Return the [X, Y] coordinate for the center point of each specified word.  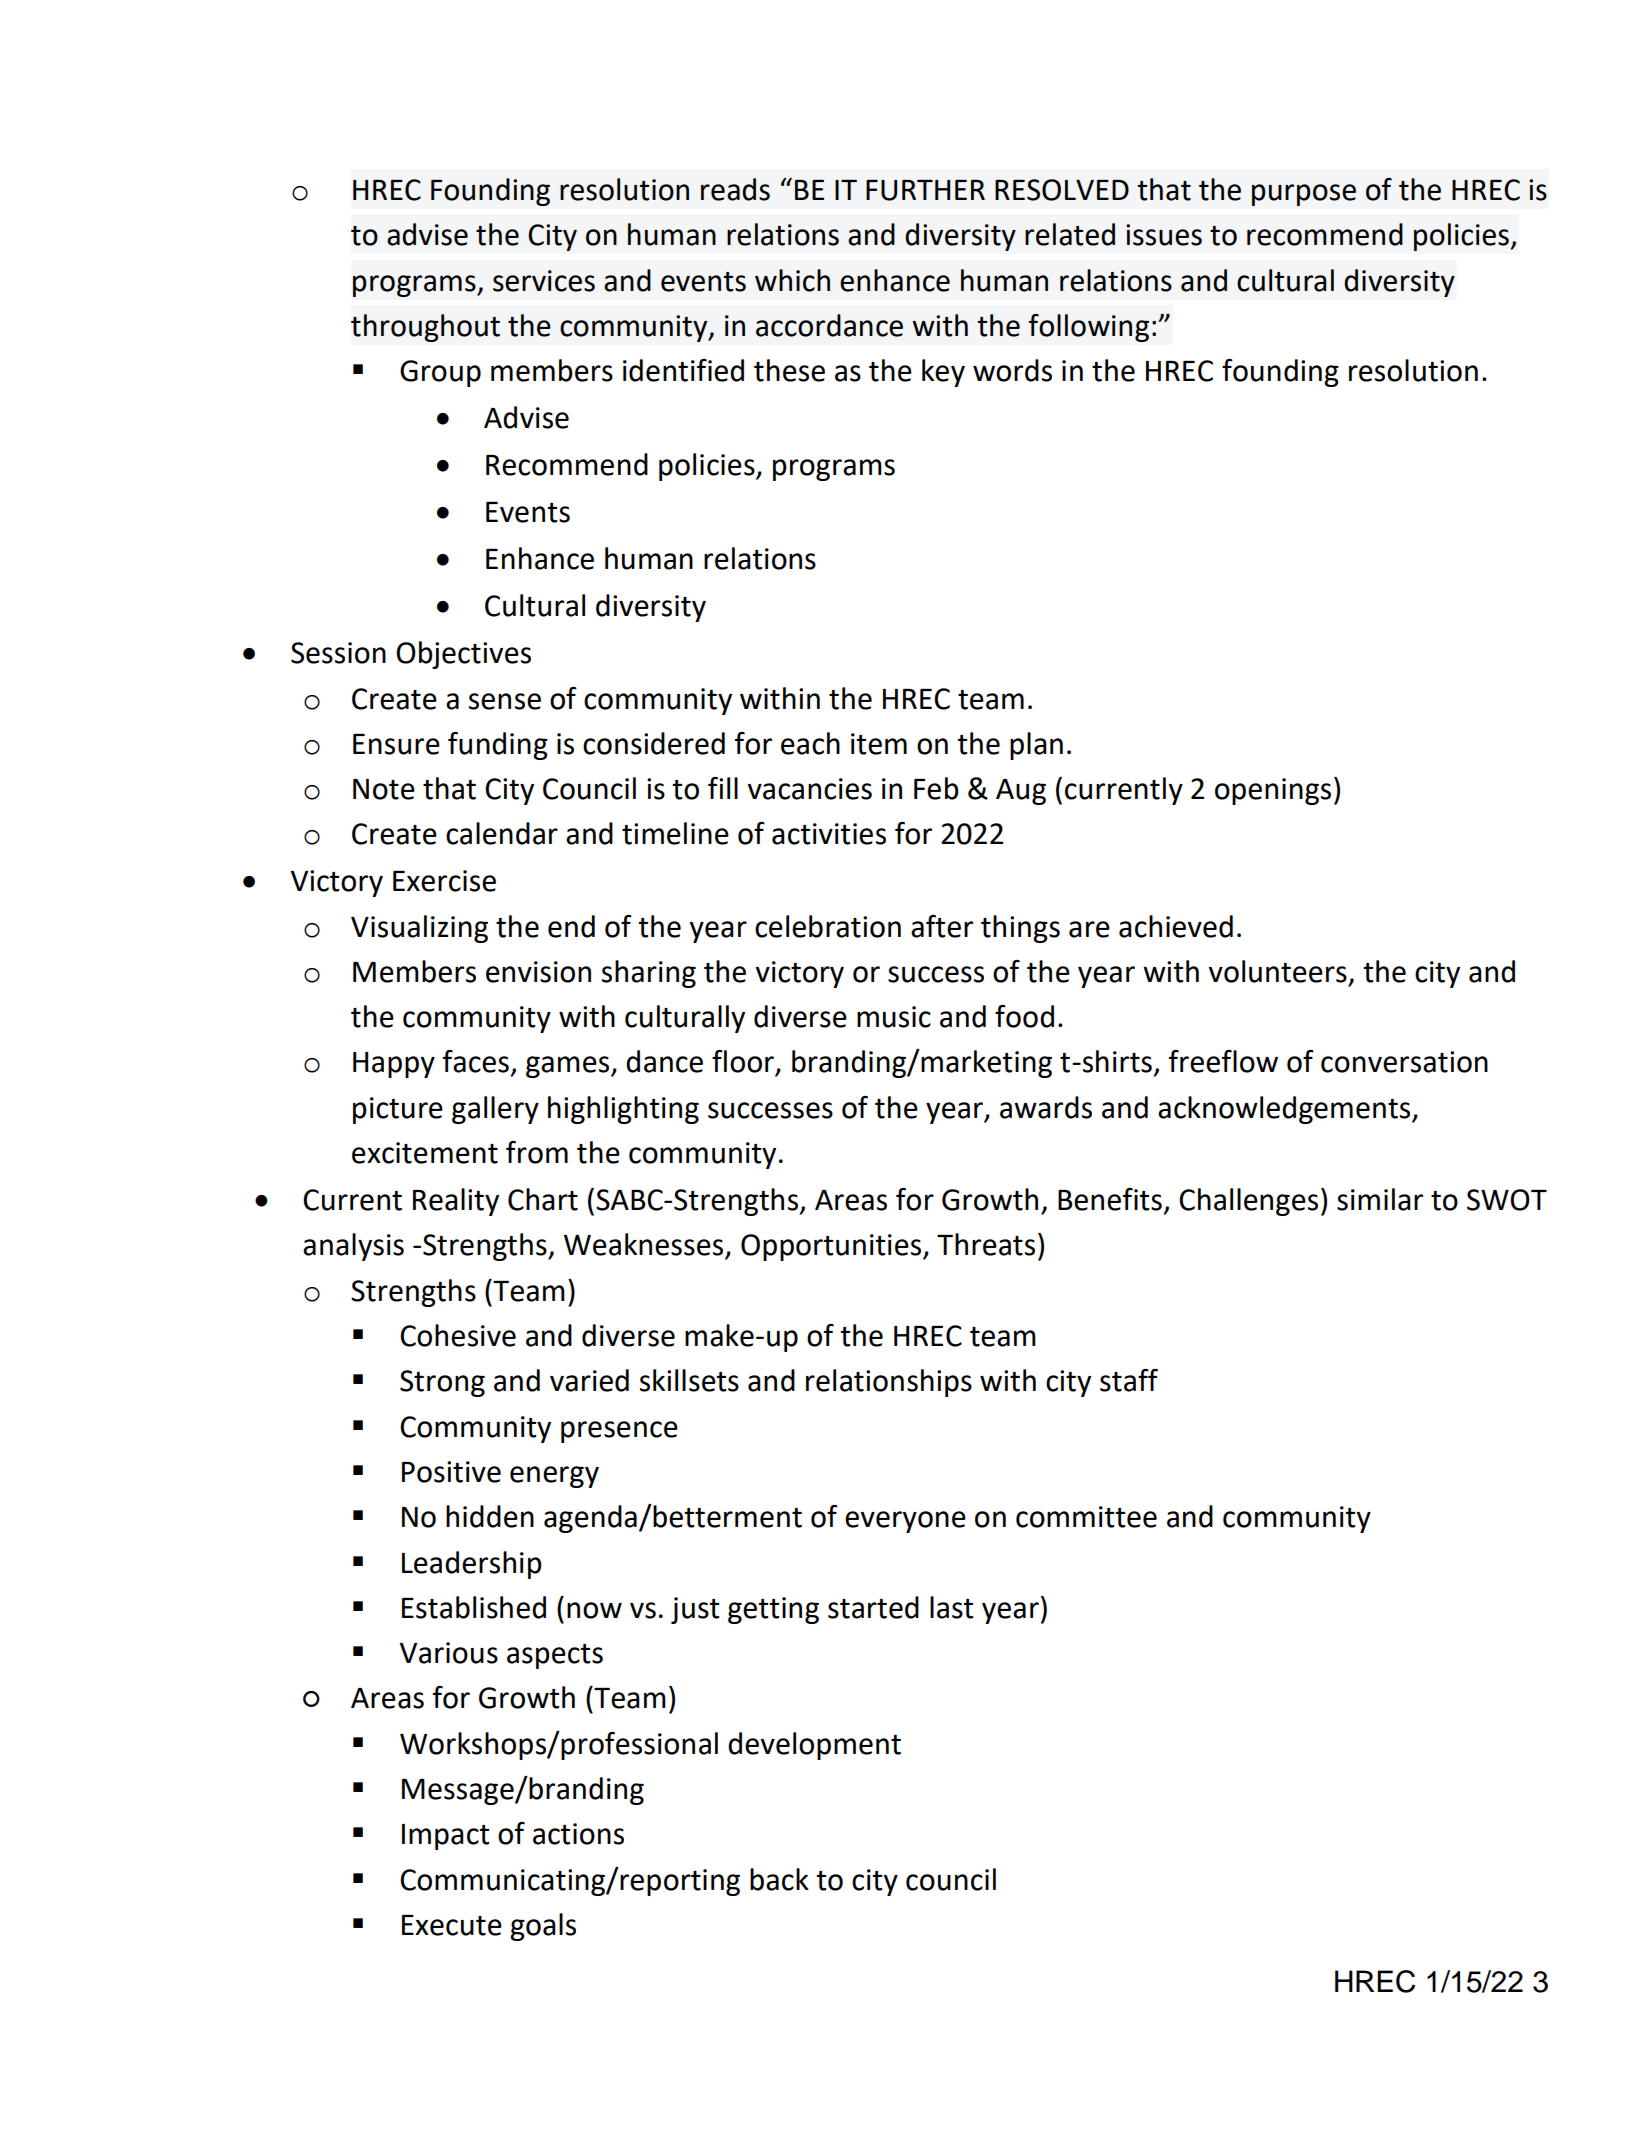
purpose [1304, 195]
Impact [446, 1837]
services [544, 281]
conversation [1404, 1062]
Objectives [463, 655]
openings [1273, 791]
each [810, 743]
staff [1129, 1380]
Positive [451, 1472]
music [894, 1017]
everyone [905, 1522]
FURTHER [925, 190]
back [779, 1879]
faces [476, 1061]
